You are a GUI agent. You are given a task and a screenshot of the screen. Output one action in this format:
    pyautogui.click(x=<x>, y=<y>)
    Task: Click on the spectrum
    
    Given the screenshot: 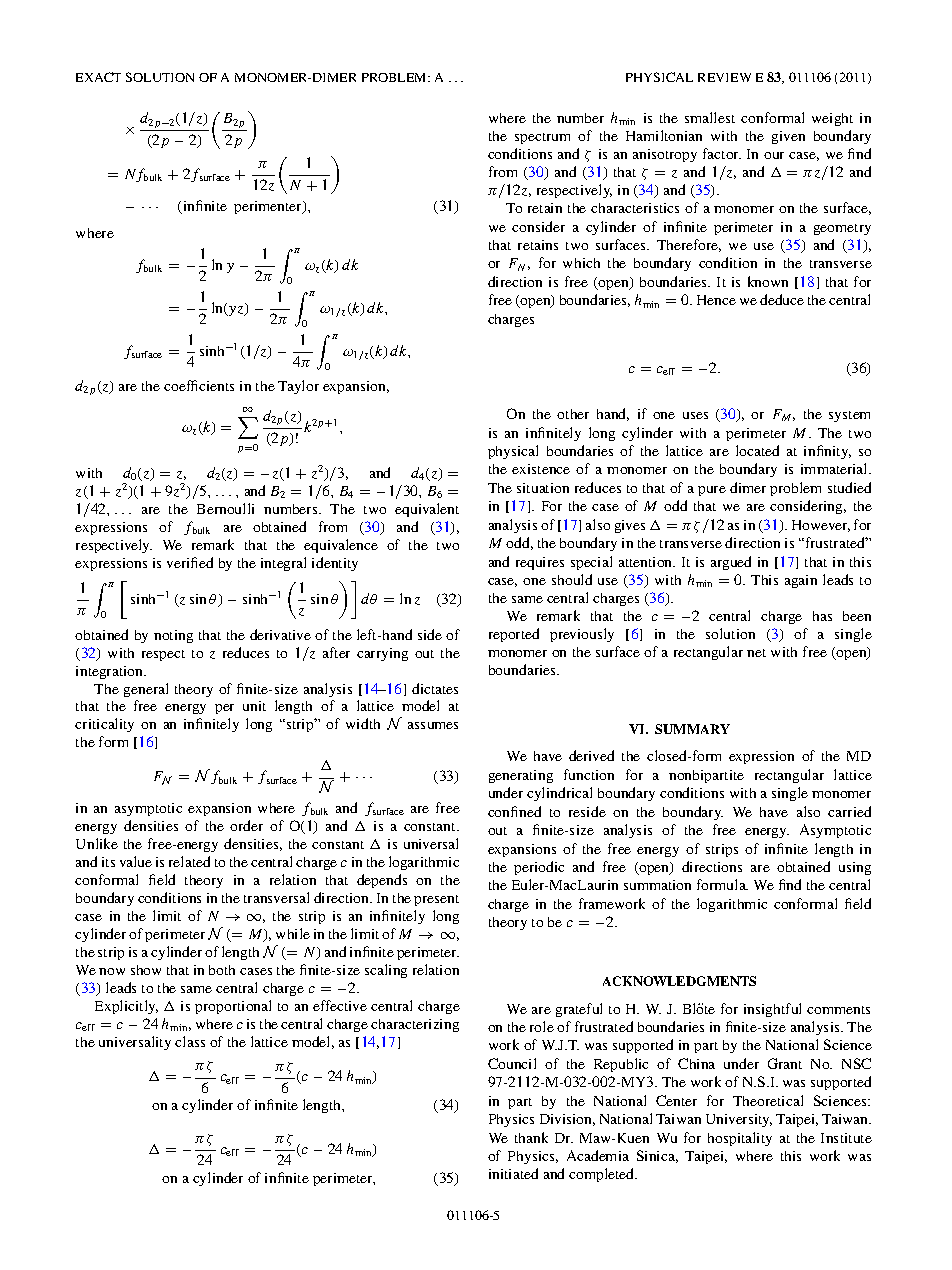 What is the action you would take?
    pyautogui.click(x=542, y=138)
